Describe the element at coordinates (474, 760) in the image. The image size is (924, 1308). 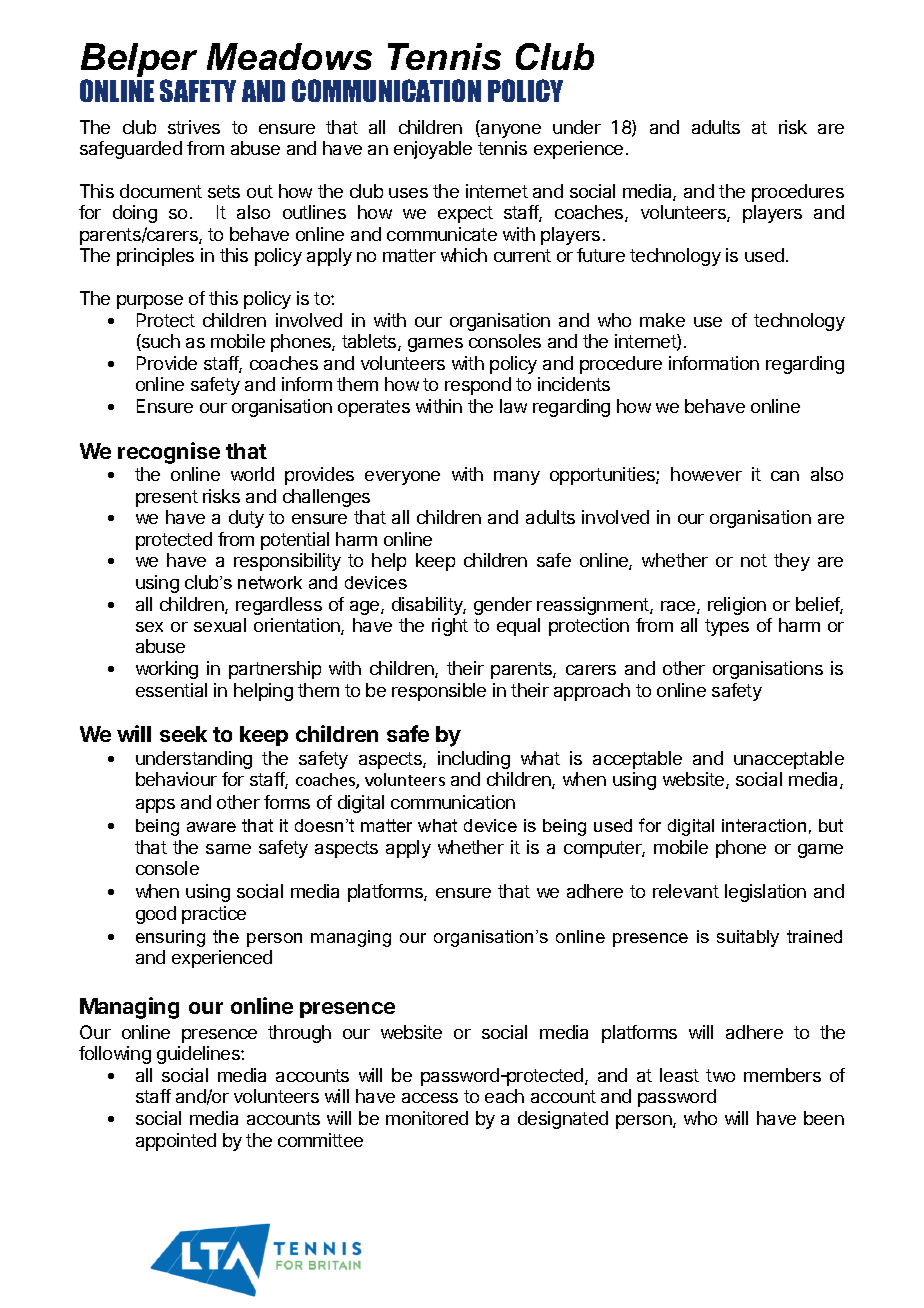
I see `including` at that location.
